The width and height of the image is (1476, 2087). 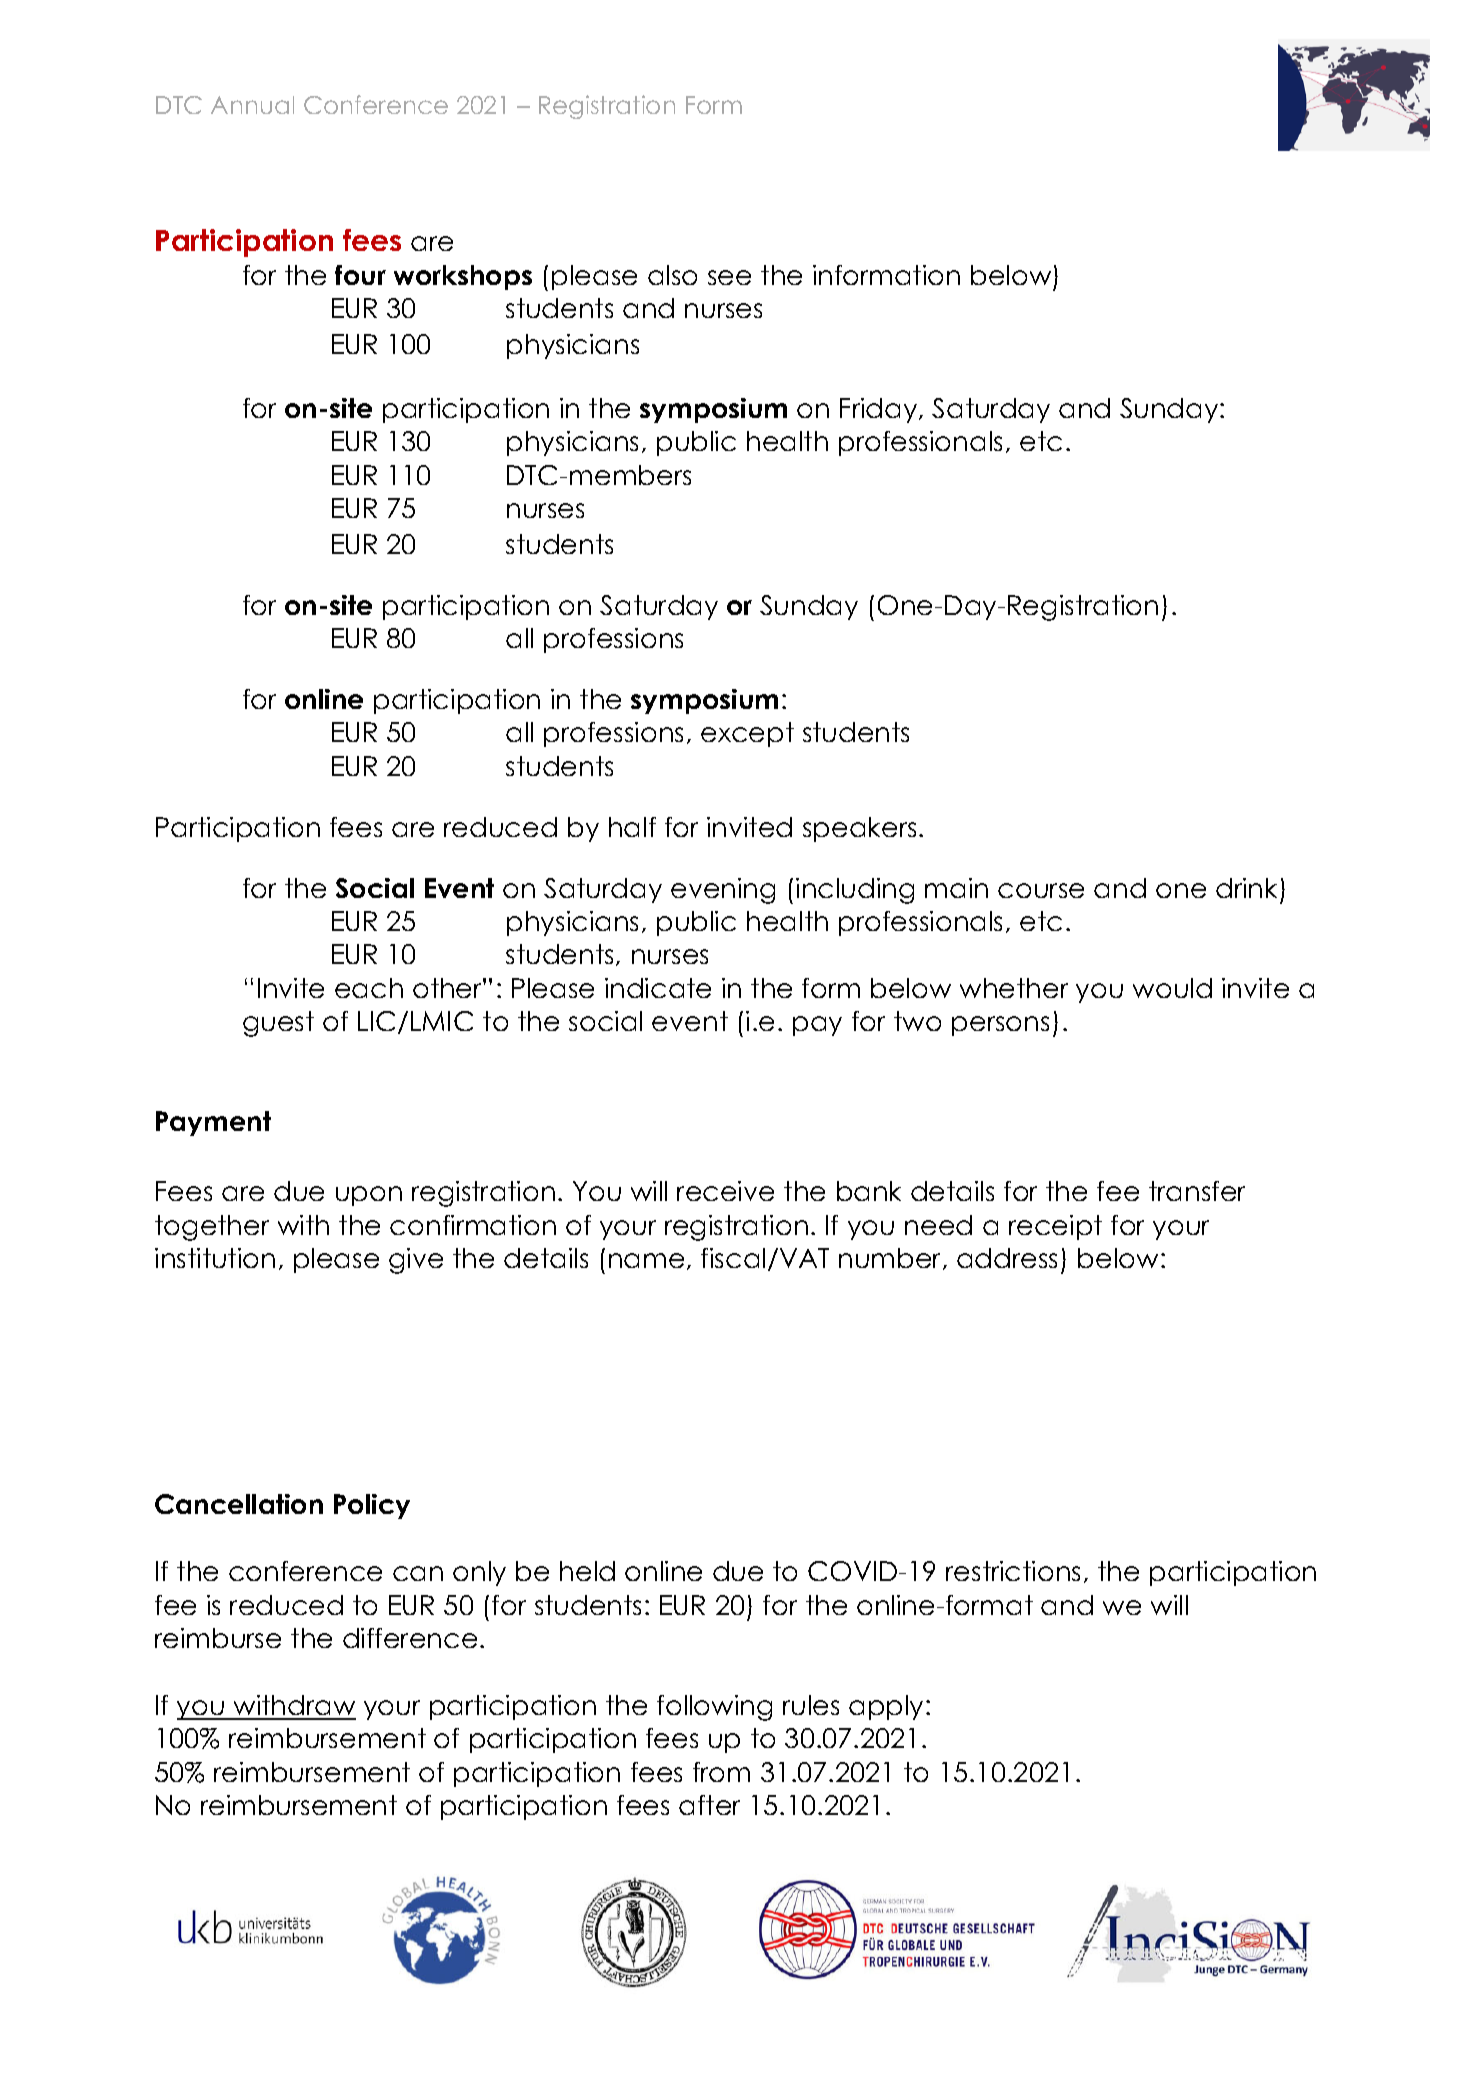 I want to click on Friday, so click(x=880, y=410).
